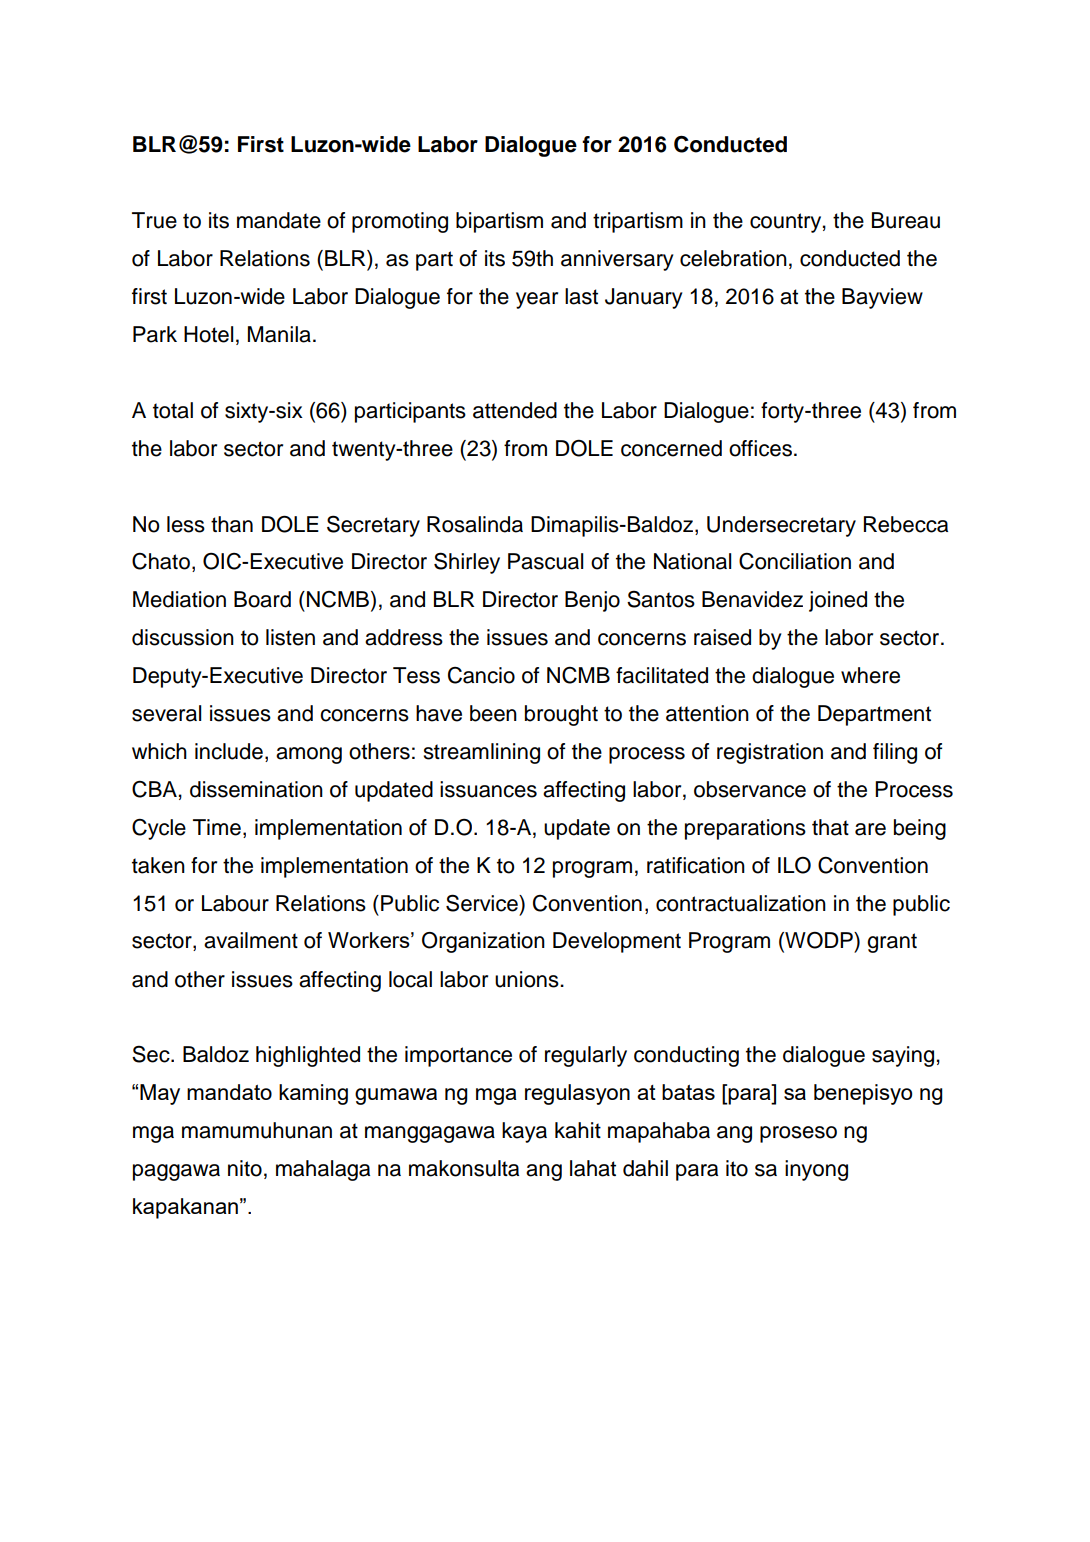 The height and width of the screenshot is (1542, 1090). I want to click on mandate, so click(279, 220).
